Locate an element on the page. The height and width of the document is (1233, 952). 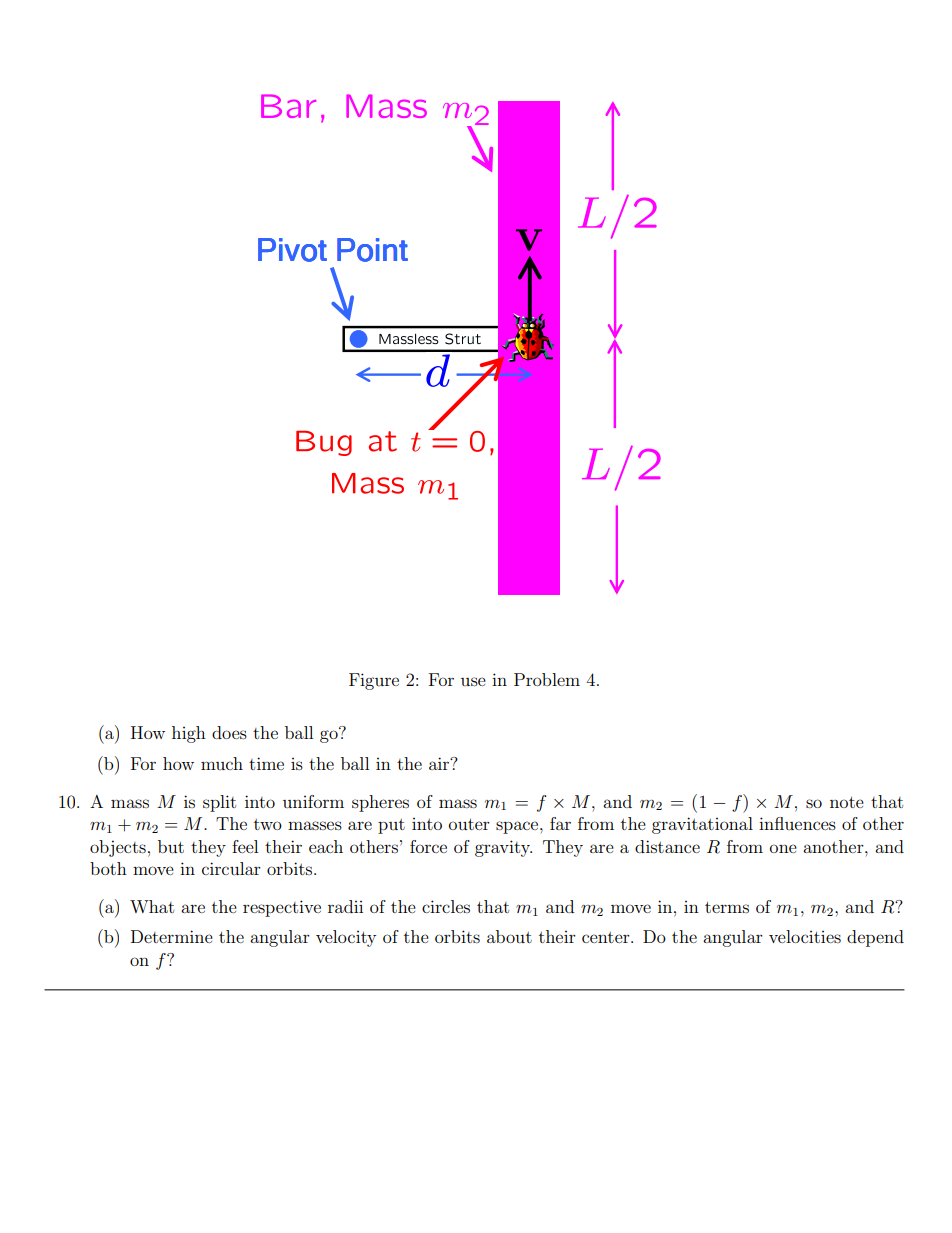
Determine is located at coordinates (172, 936).
